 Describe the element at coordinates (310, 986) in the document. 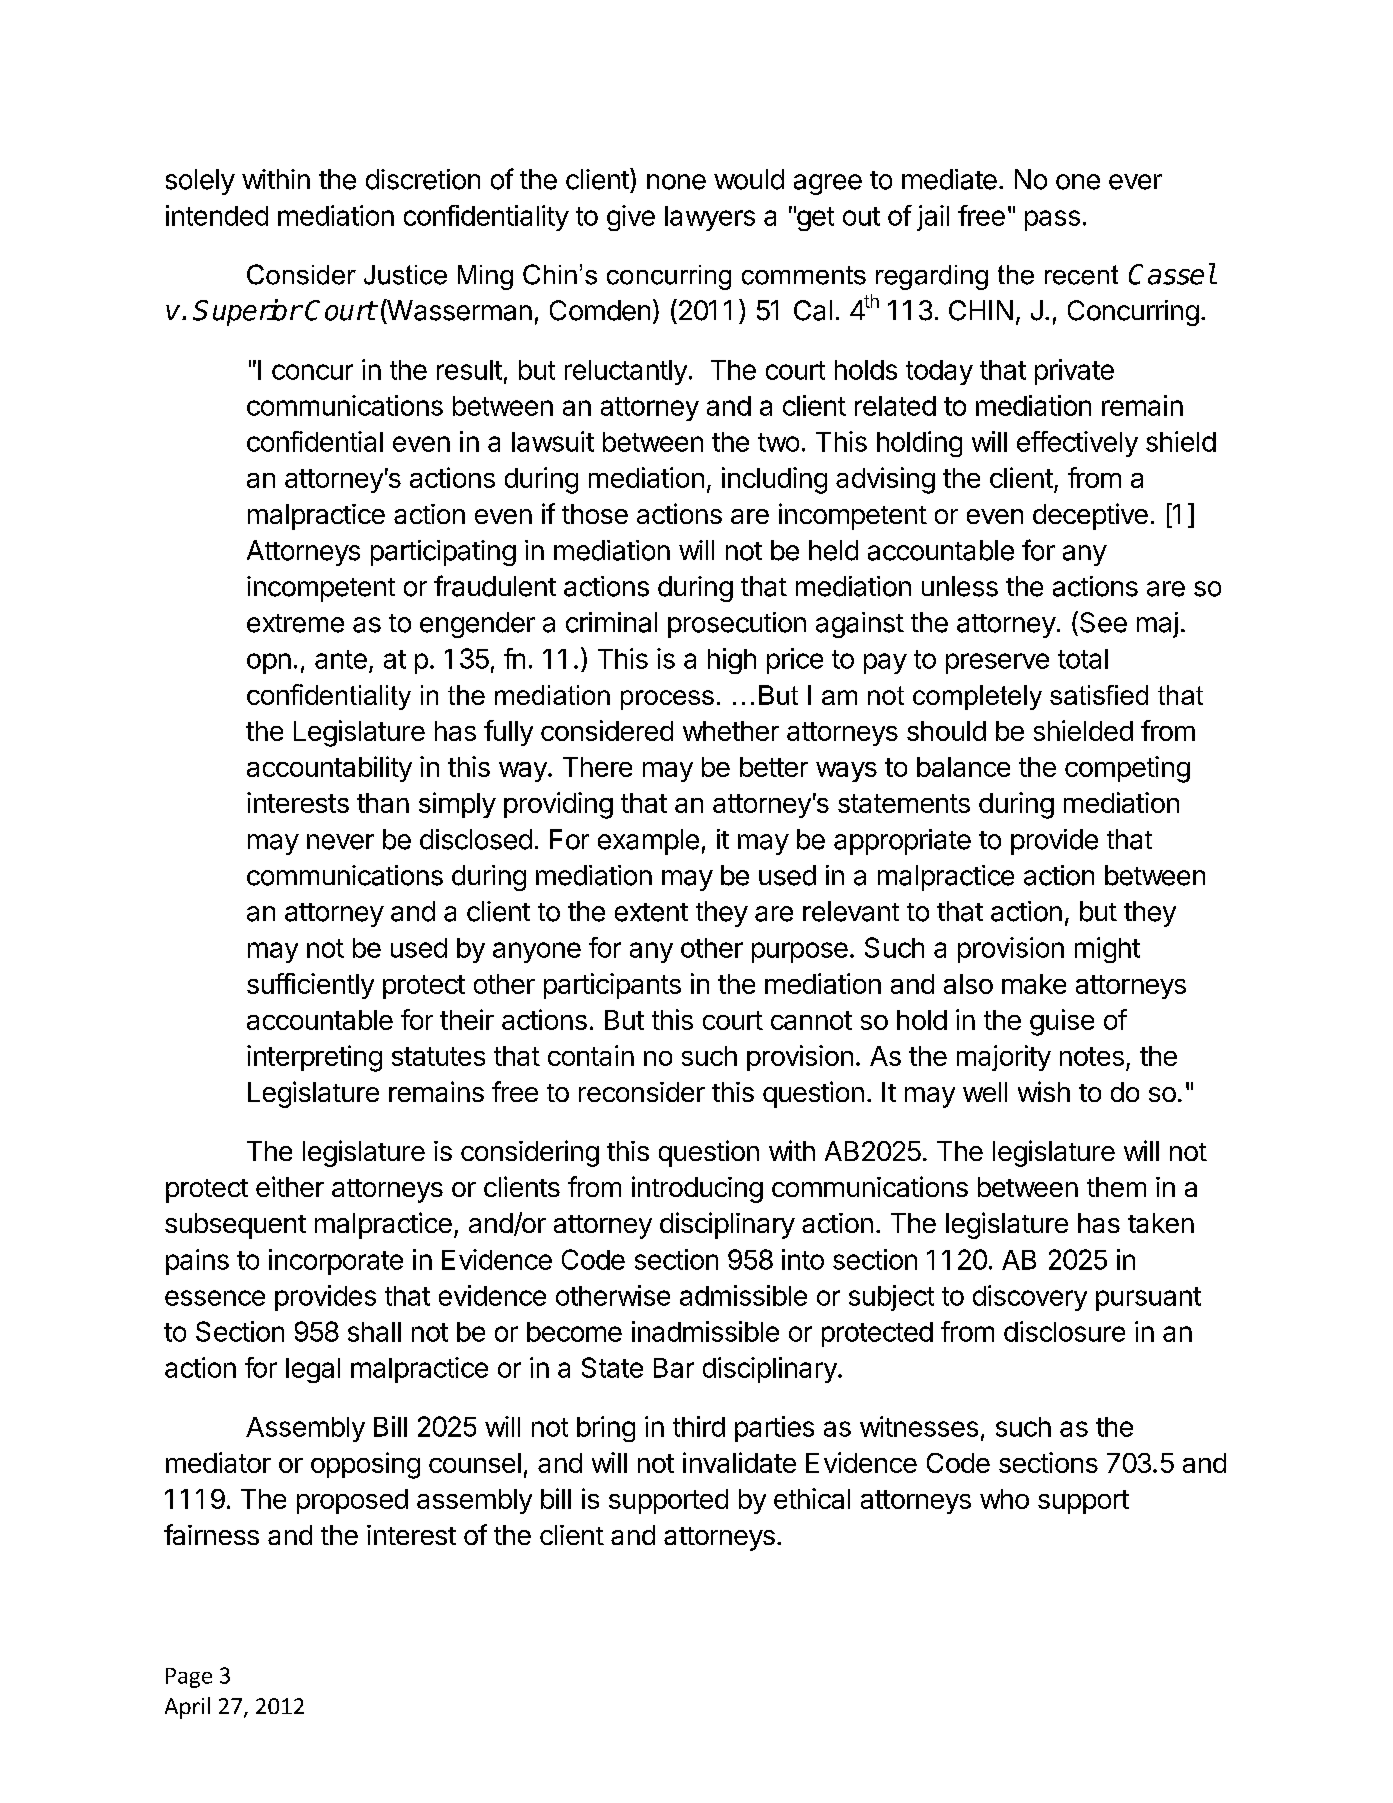

I see `sufficiently` at that location.
